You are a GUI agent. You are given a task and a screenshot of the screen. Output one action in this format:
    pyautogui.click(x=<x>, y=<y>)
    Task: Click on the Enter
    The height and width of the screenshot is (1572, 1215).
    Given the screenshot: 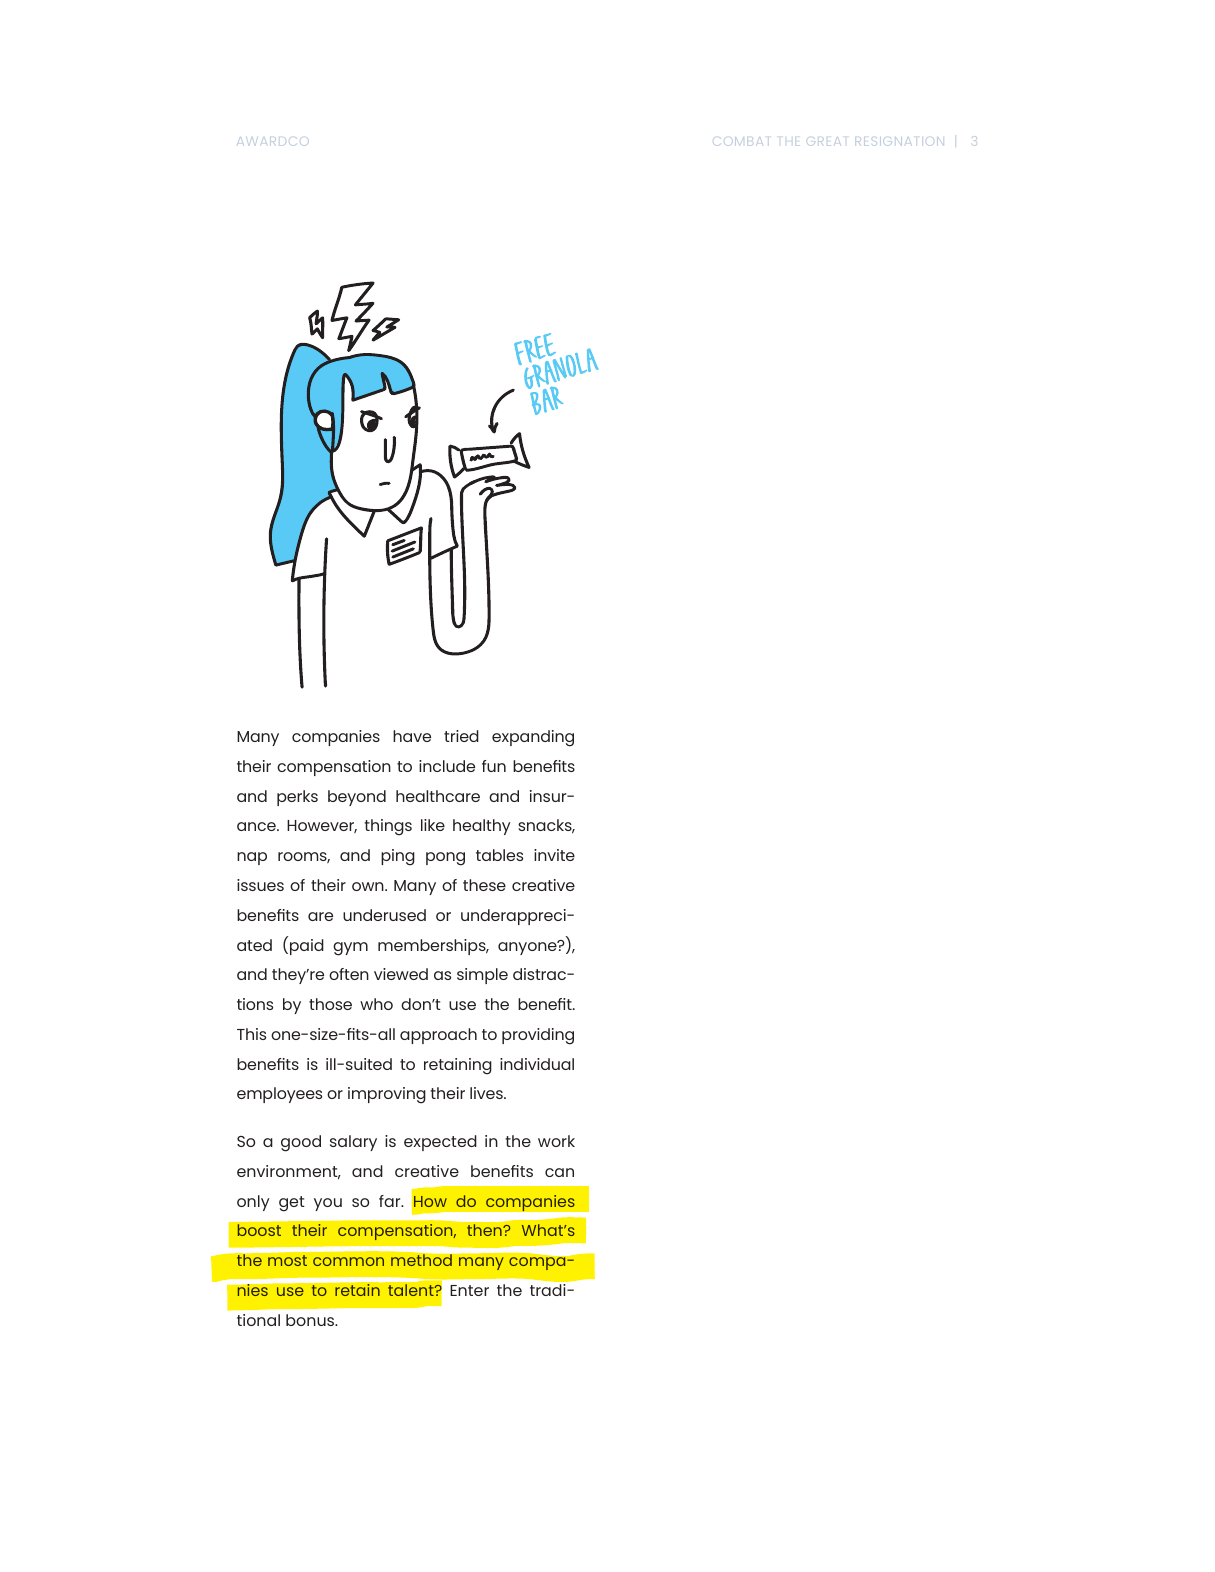 What is the action you would take?
    pyautogui.click(x=469, y=1290)
